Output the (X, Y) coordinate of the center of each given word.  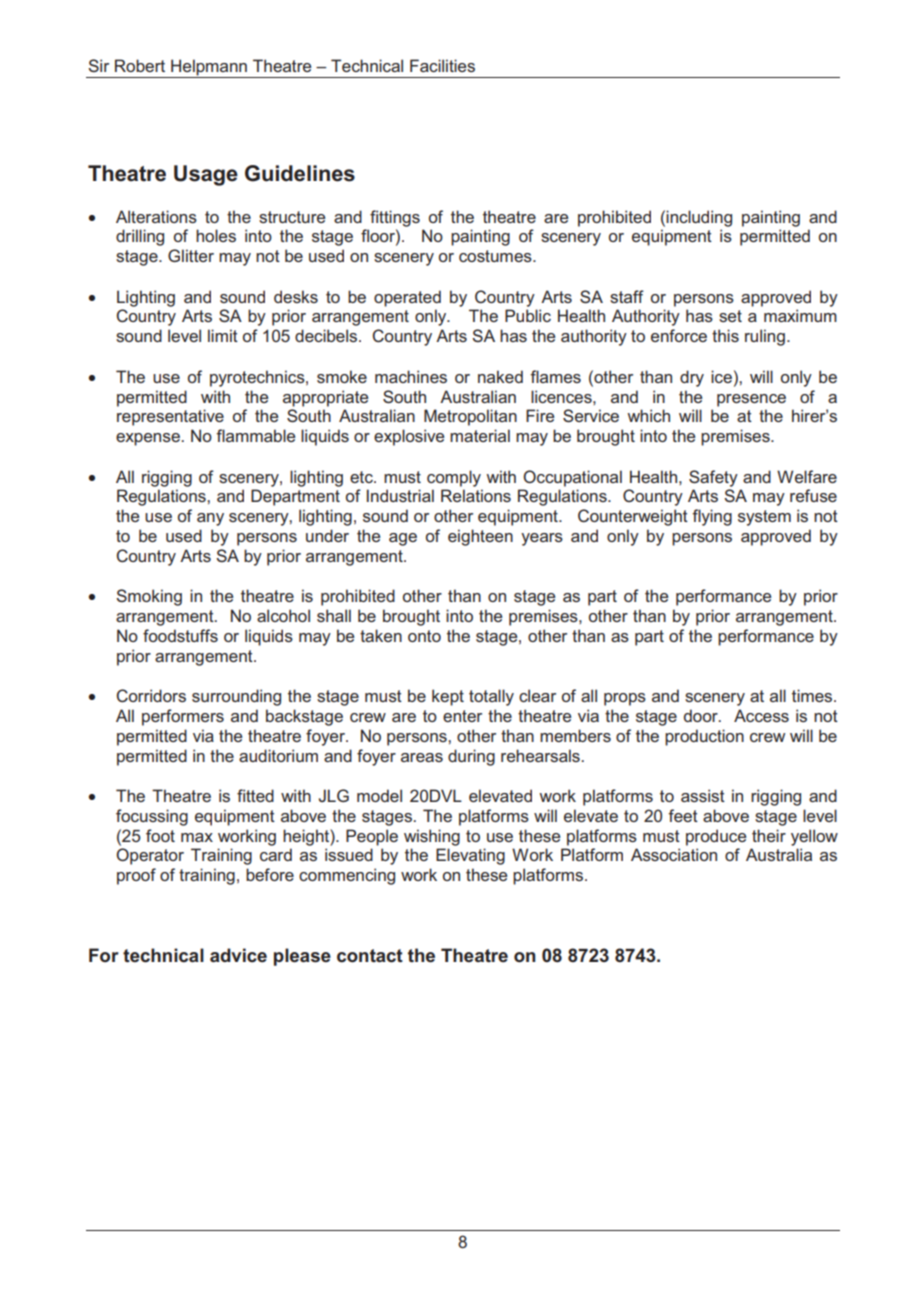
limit (223, 335)
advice (238, 955)
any (210, 519)
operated (407, 298)
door (702, 715)
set (730, 316)
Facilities (442, 65)
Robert (140, 65)
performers (183, 717)
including (699, 218)
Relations (476, 495)
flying (712, 517)
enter (462, 716)
